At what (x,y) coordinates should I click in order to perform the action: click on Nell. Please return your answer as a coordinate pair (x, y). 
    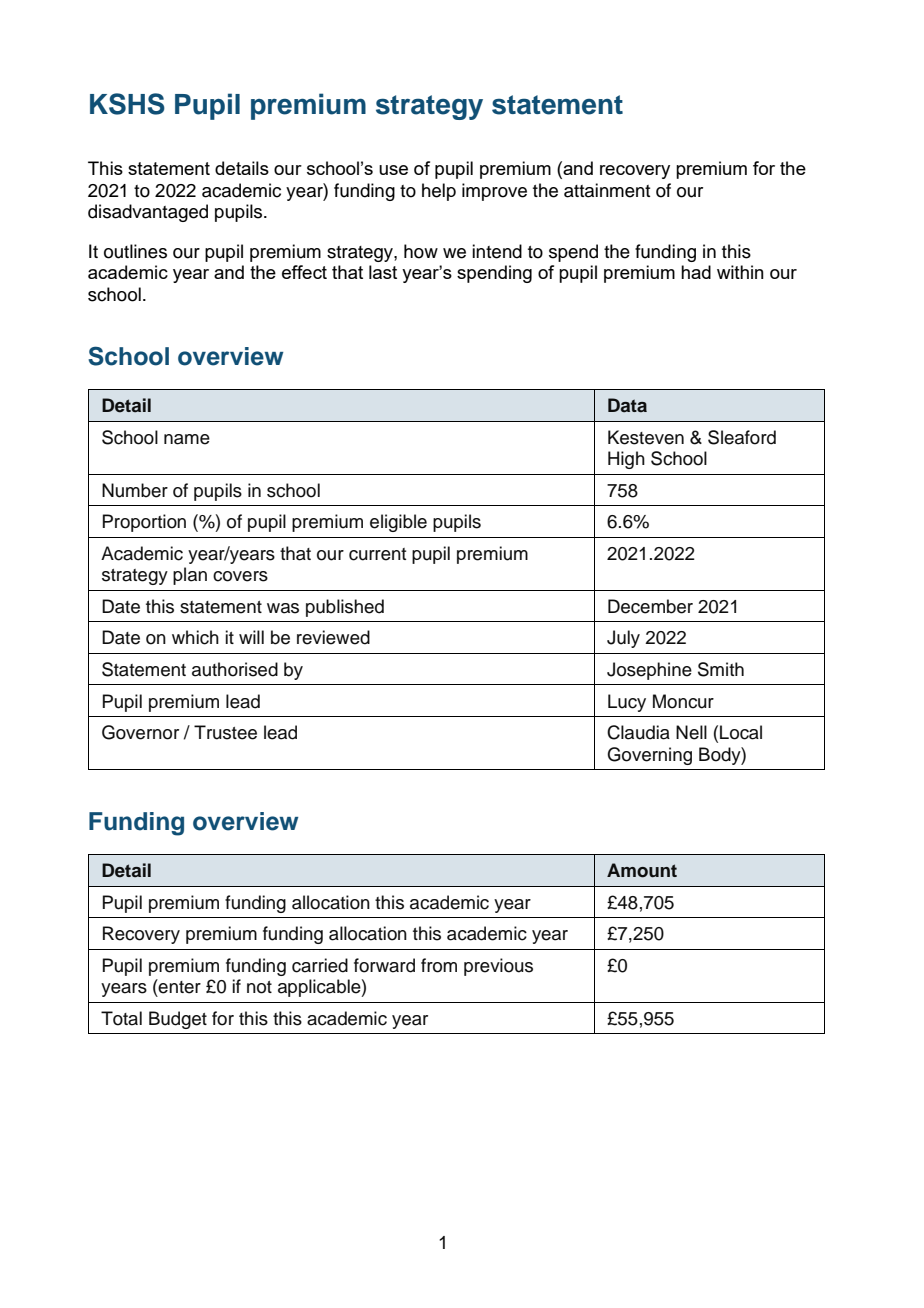
    Looking at the image, I should click on (691, 732).
